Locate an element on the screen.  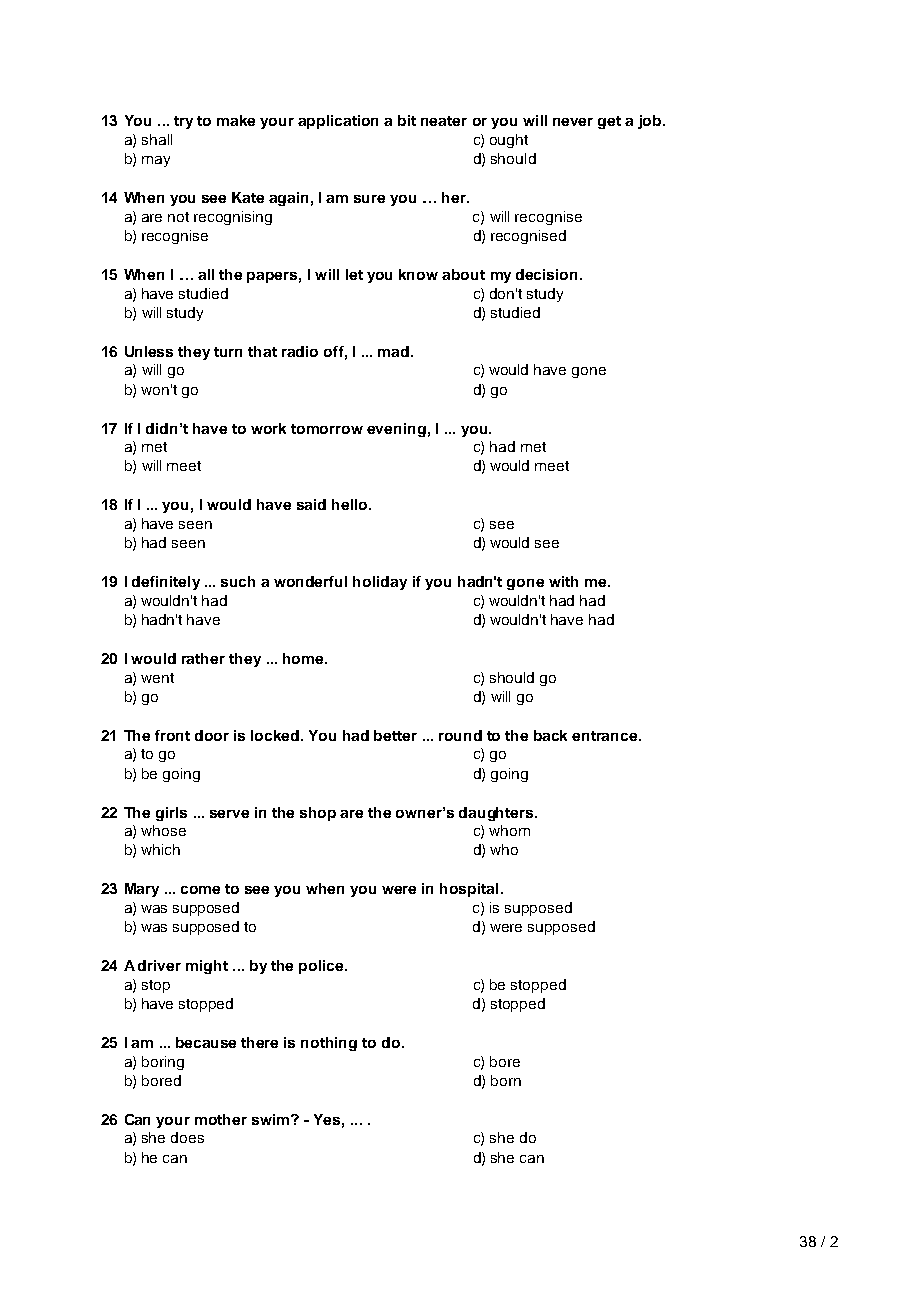
born is located at coordinates (506, 1080).
